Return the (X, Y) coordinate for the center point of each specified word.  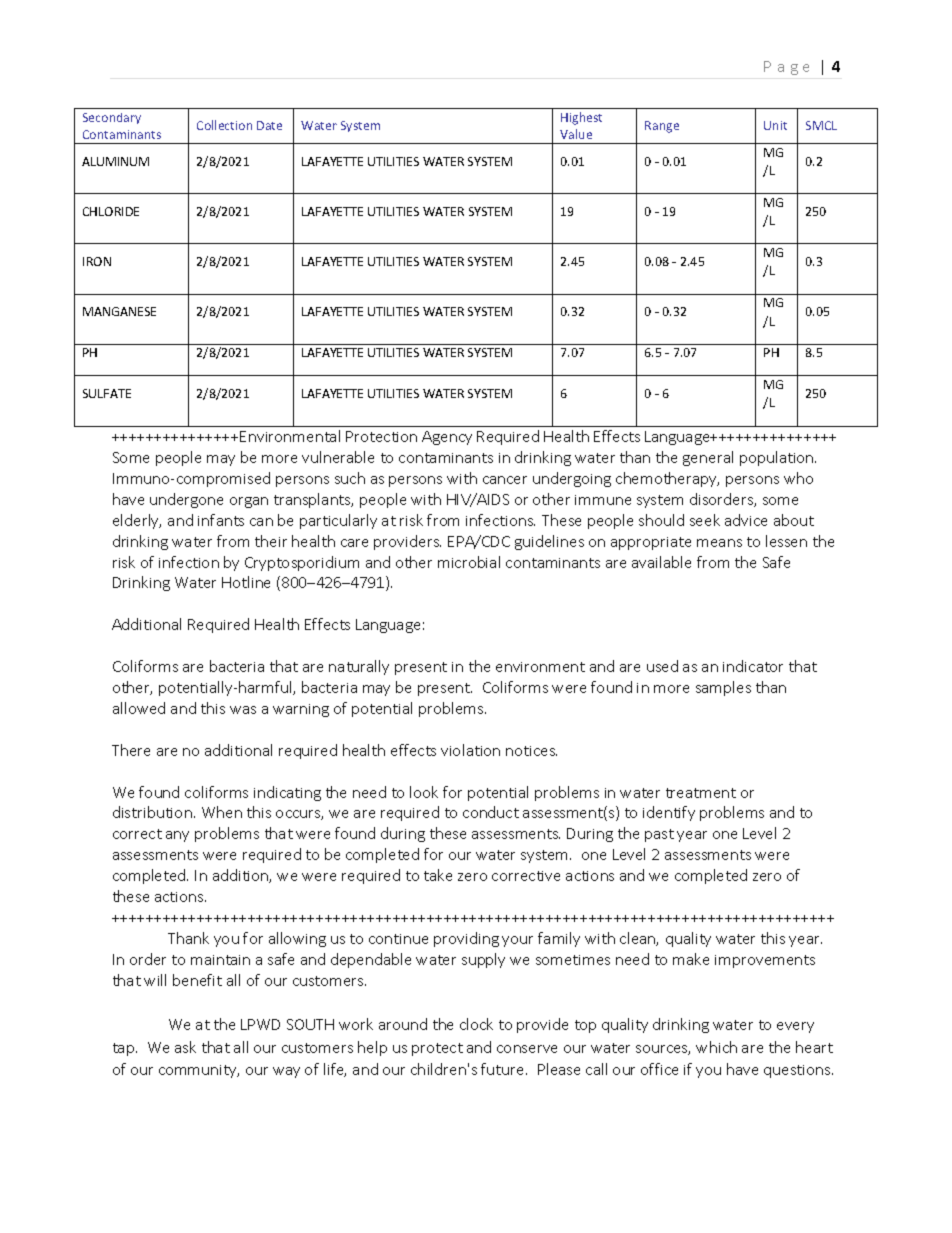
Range (662, 127)
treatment (701, 793)
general (708, 458)
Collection (224, 125)
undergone (186, 500)
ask (185, 1047)
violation (470, 750)
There (131, 750)
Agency (447, 438)
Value (576, 134)
